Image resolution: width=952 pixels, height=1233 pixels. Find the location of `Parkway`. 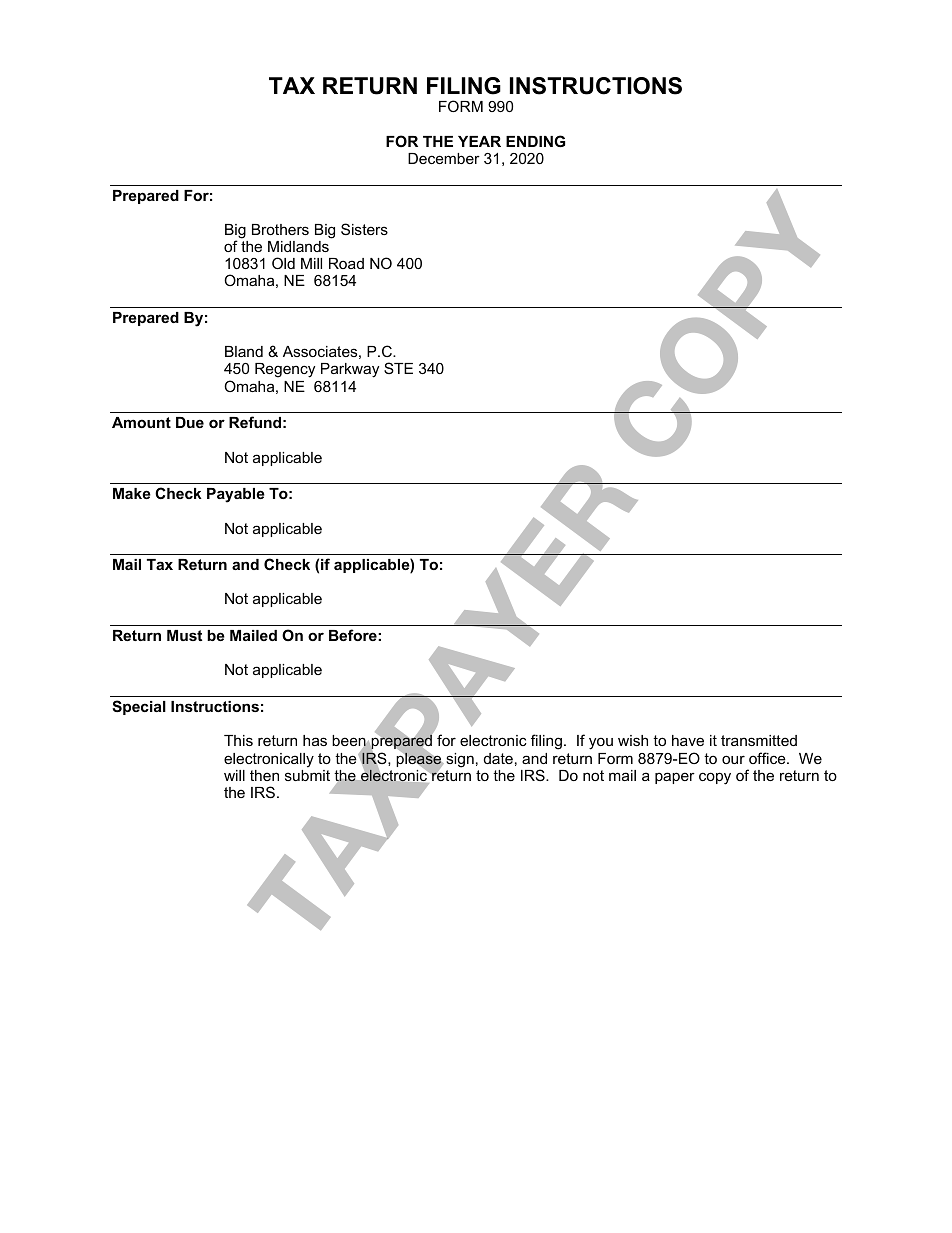

Parkway is located at coordinates (350, 370).
